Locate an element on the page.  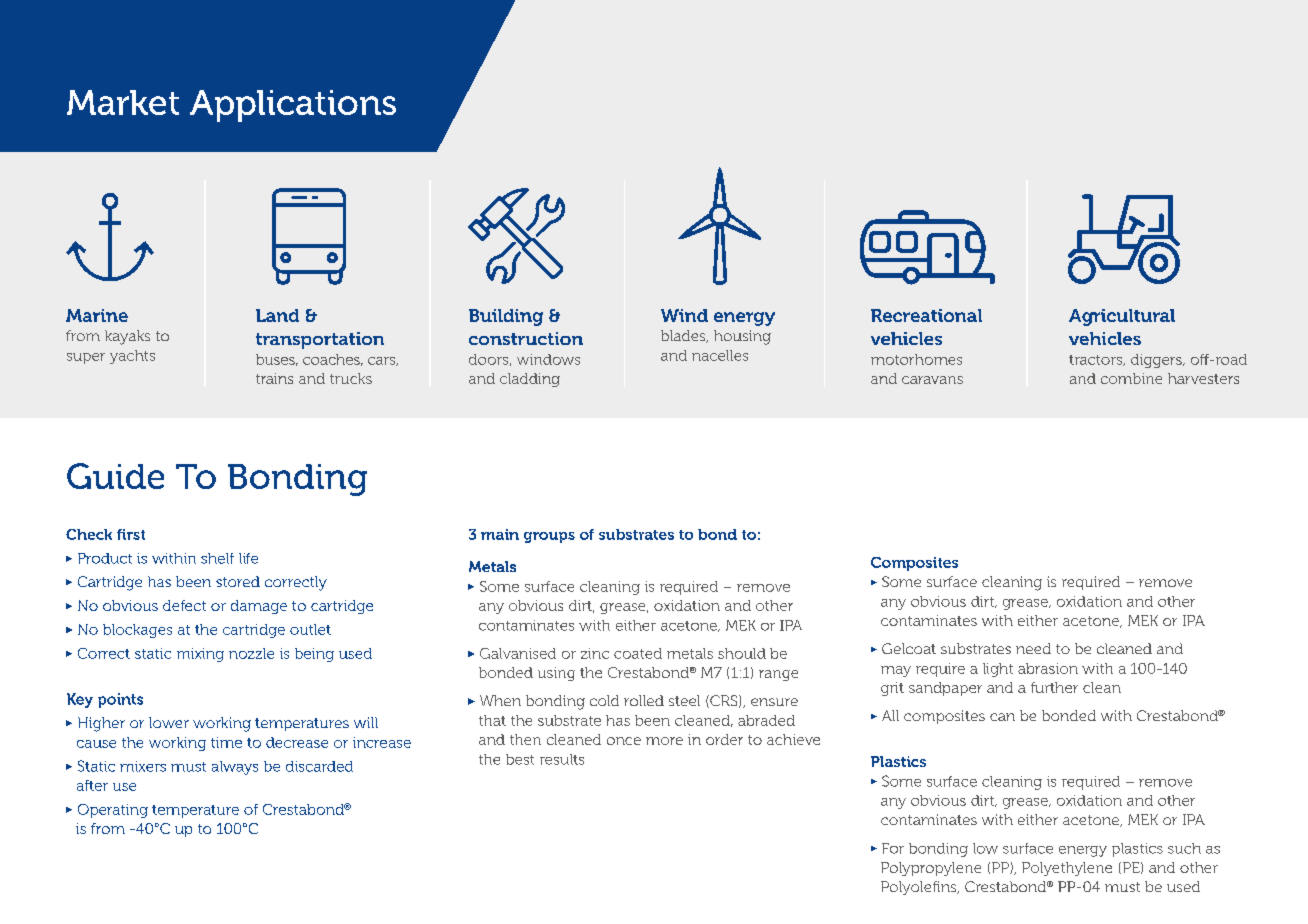
Market is located at coordinates (123, 102).
